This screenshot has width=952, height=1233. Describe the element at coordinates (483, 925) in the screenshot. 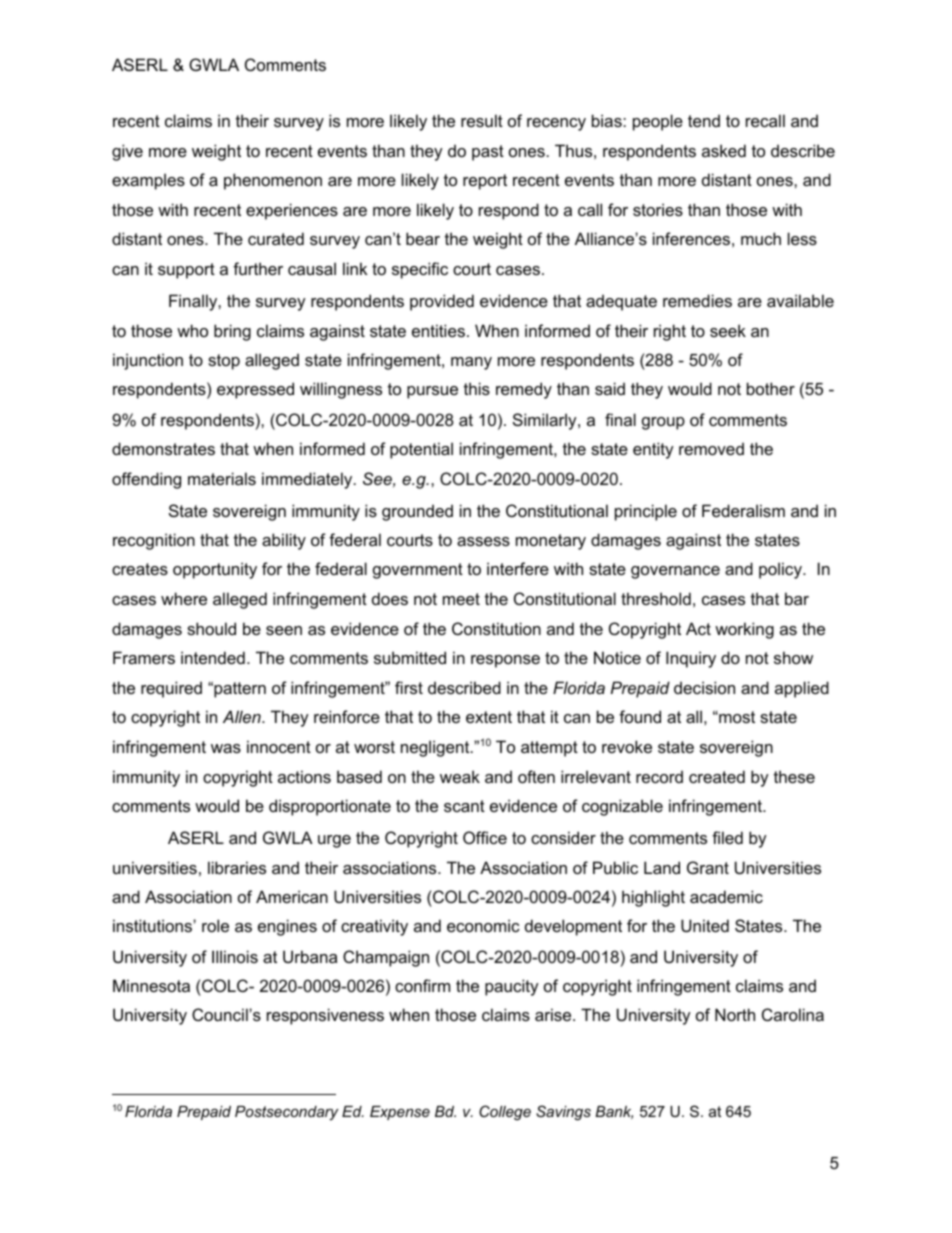

I see `economic` at that location.
